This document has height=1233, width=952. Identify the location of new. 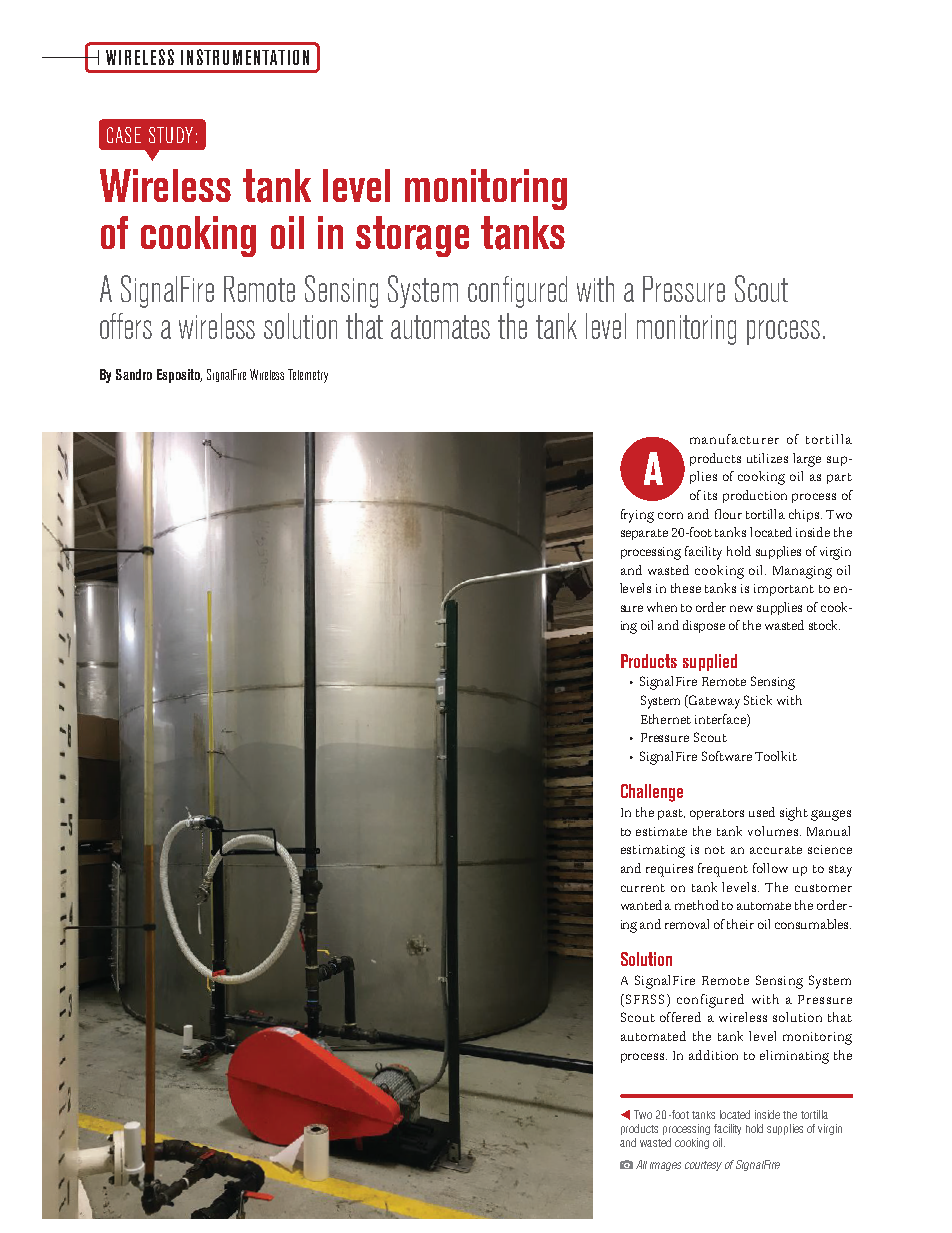
(741, 608).
